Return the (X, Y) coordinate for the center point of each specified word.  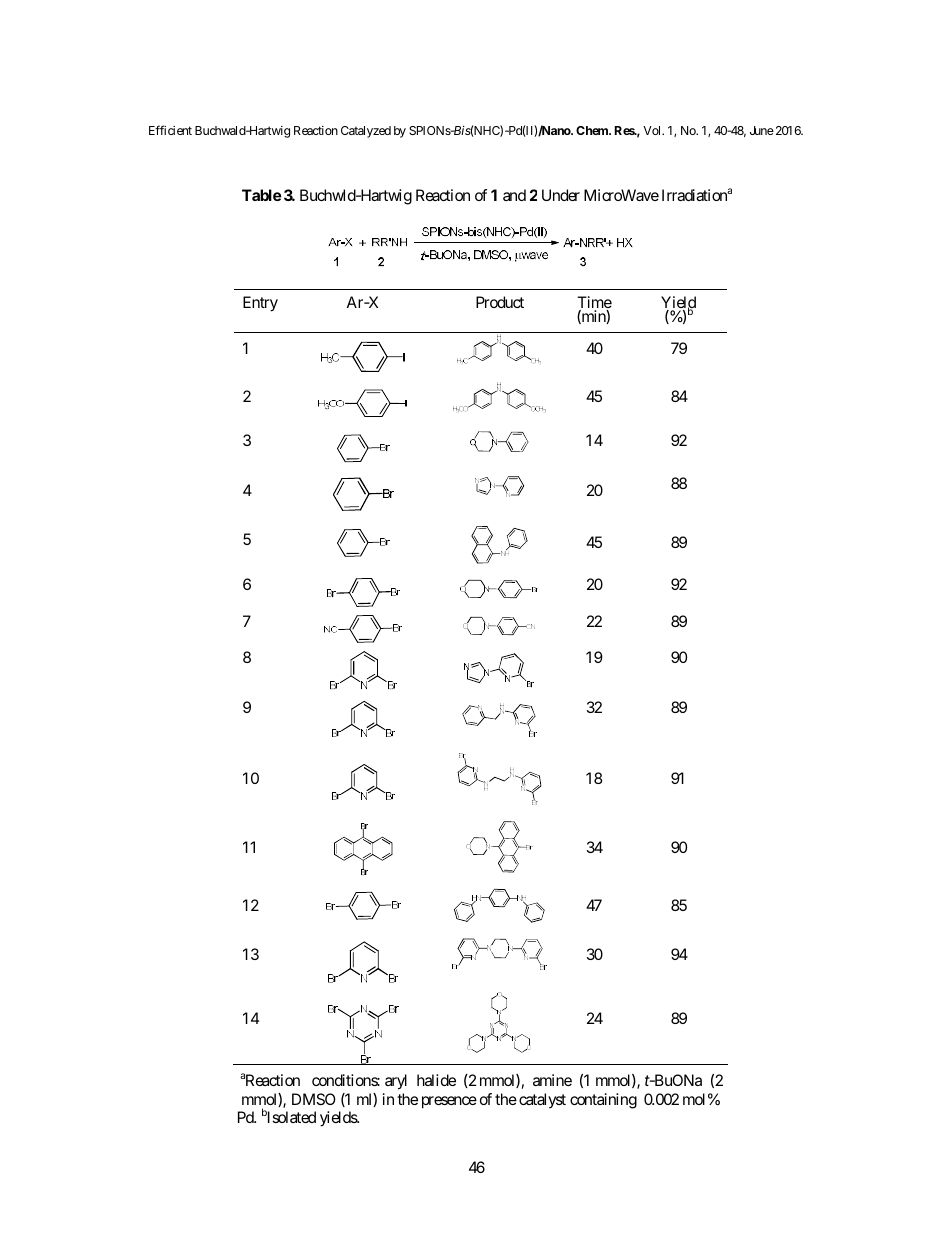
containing (603, 1101)
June (762, 130)
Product (500, 302)
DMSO (314, 1099)
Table (262, 195)
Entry (260, 304)
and (514, 195)
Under (561, 195)
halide (436, 1080)
